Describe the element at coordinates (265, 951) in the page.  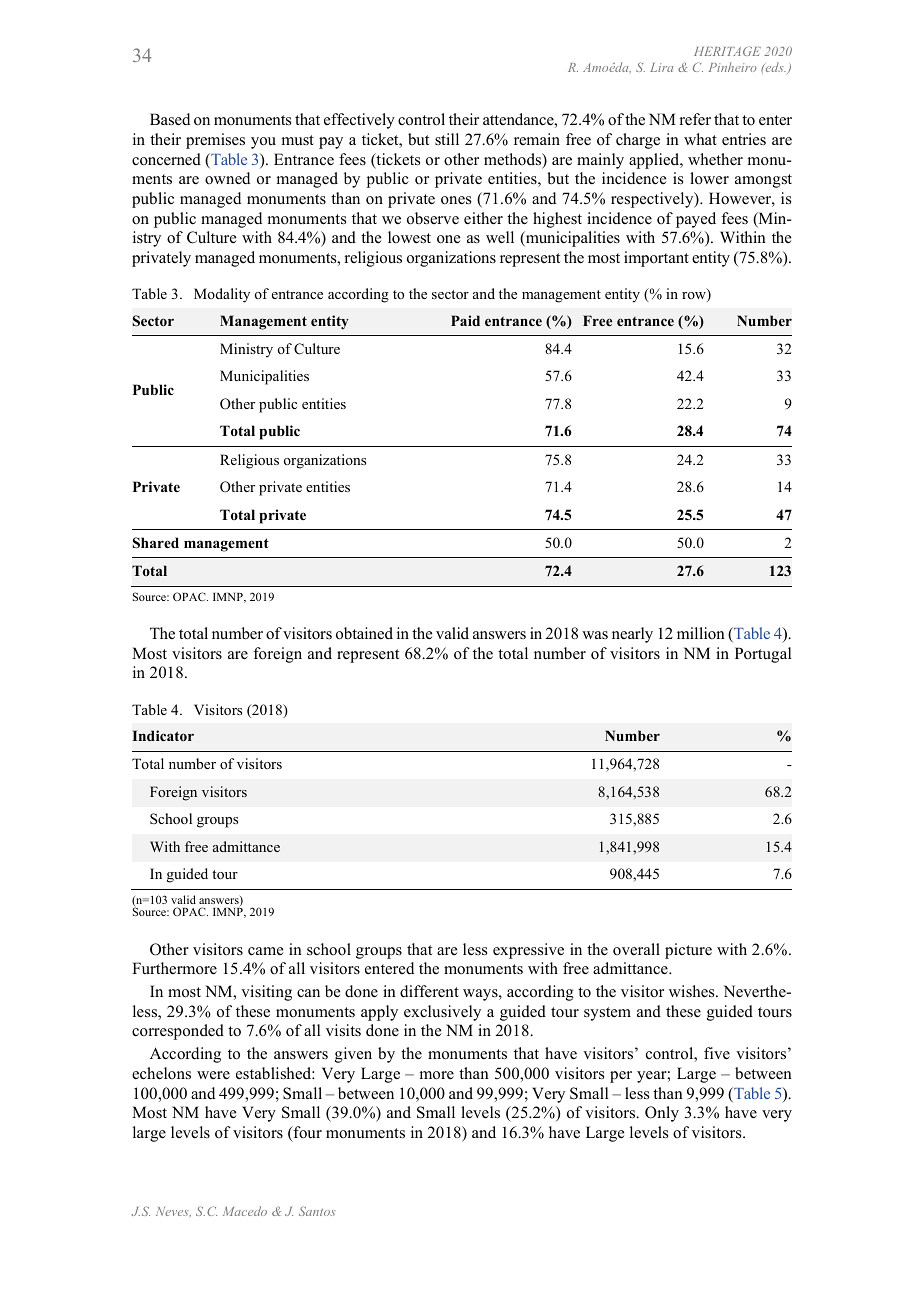
I see `came` at that location.
